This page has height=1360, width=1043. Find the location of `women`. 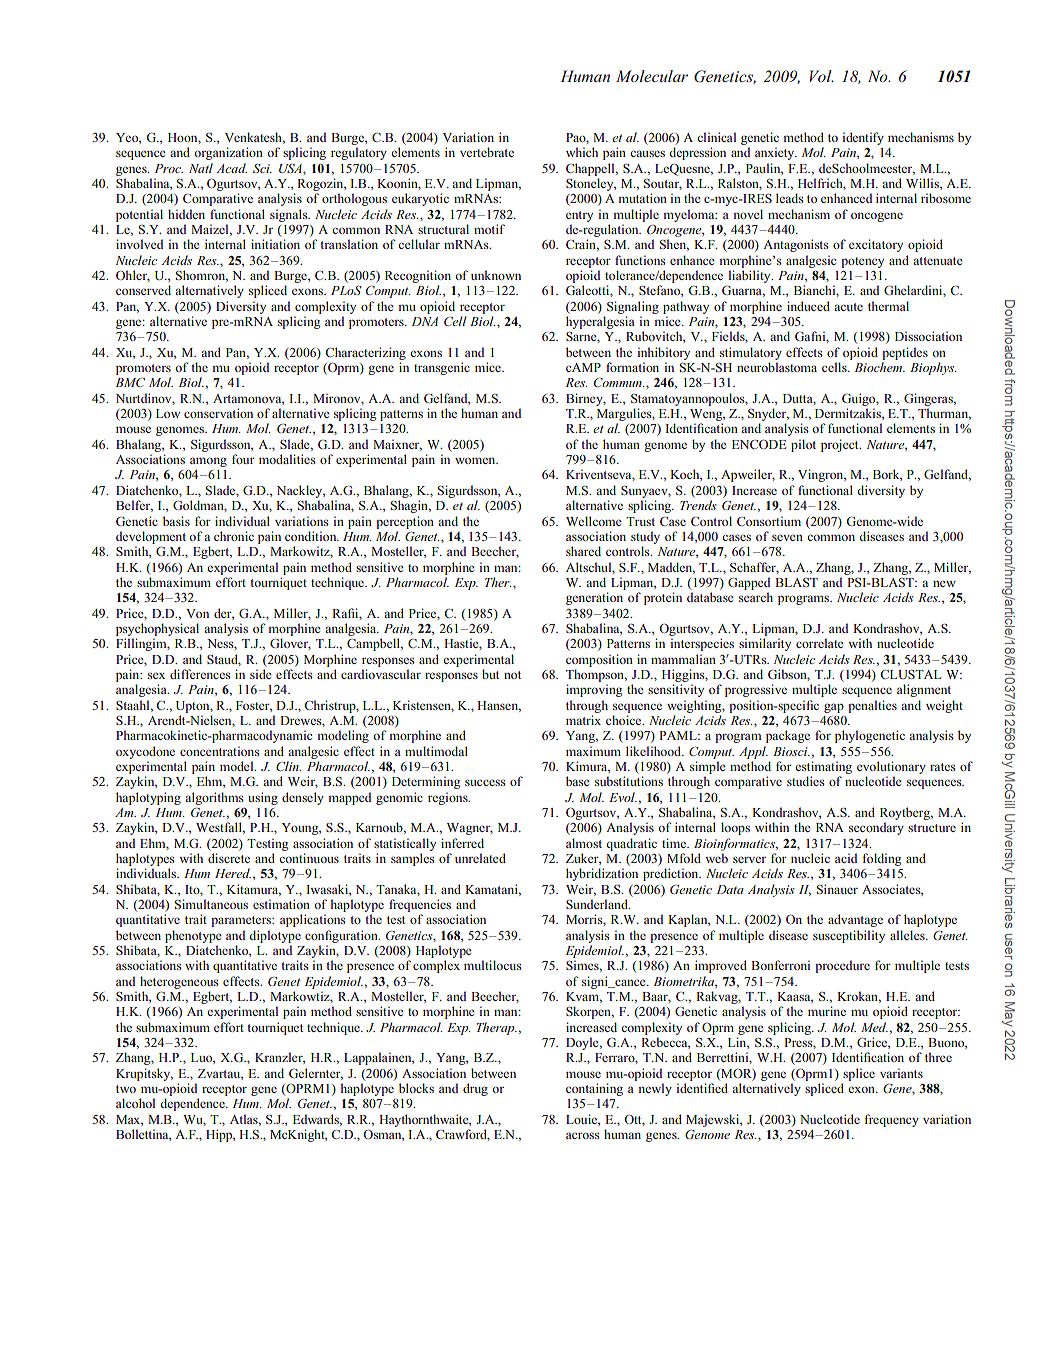

women is located at coordinates (476, 460).
